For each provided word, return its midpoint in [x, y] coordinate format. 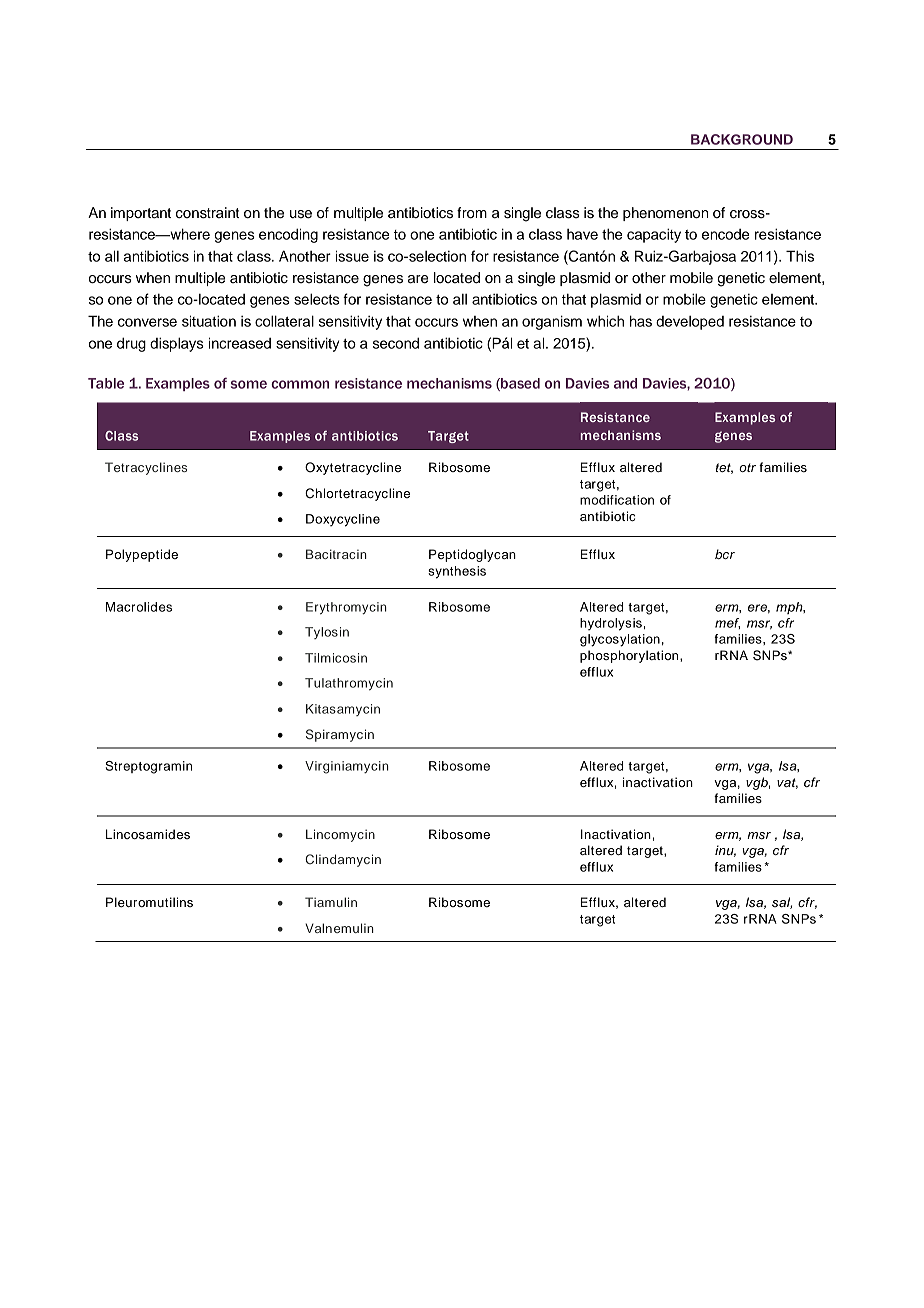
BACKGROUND [742, 139]
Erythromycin [346, 608]
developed [690, 323]
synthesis [457, 572]
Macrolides [139, 607]
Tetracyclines [146, 468]
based [519, 384]
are [418, 279]
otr [747, 467]
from [472, 213]
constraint [207, 213]
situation [209, 321]
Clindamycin [343, 860]
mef [727, 623]
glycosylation [620, 640]
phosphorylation [630, 656]
